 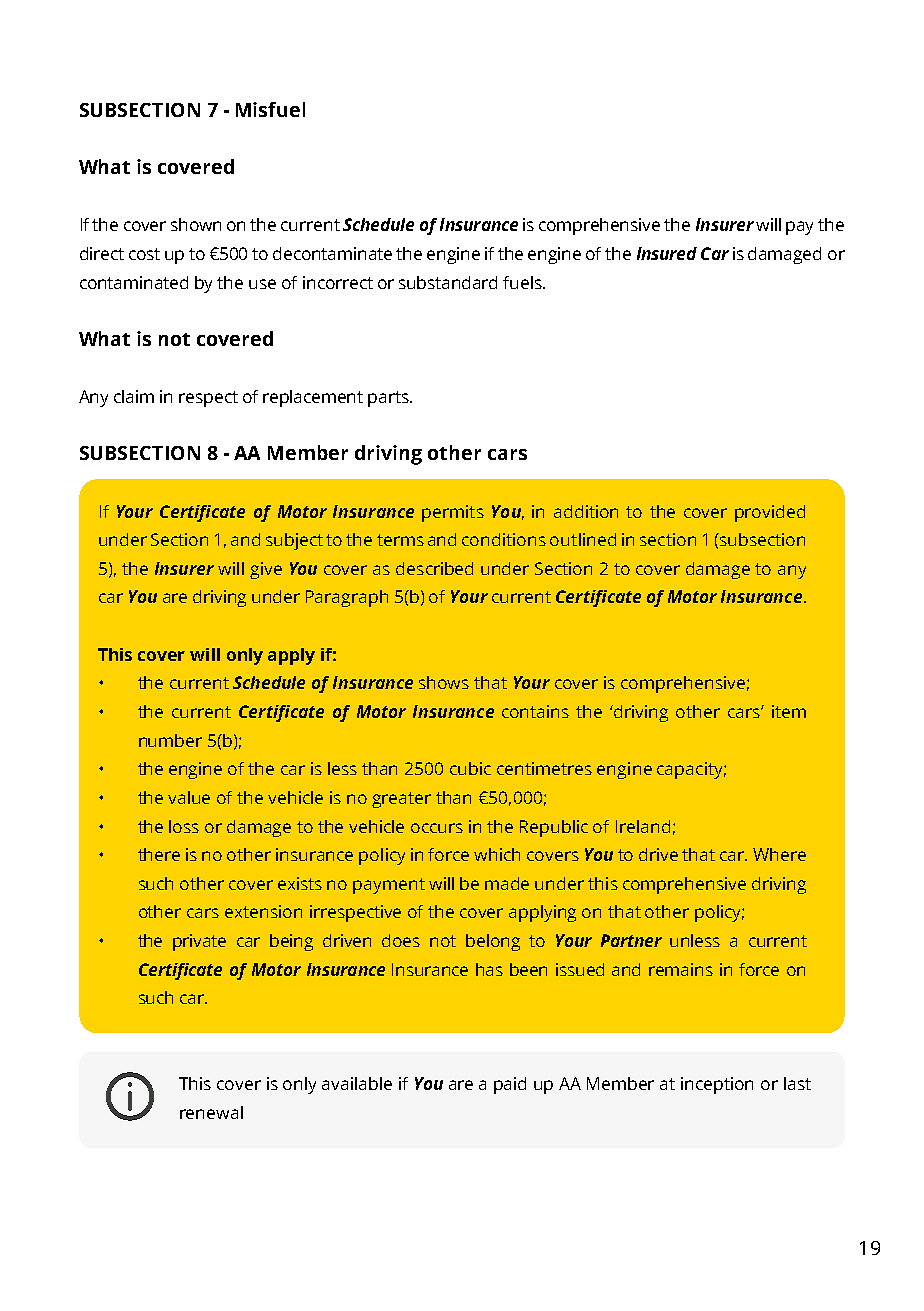 What do you see at coordinates (789, 711) in the screenshot?
I see `item` at bounding box center [789, 711].
